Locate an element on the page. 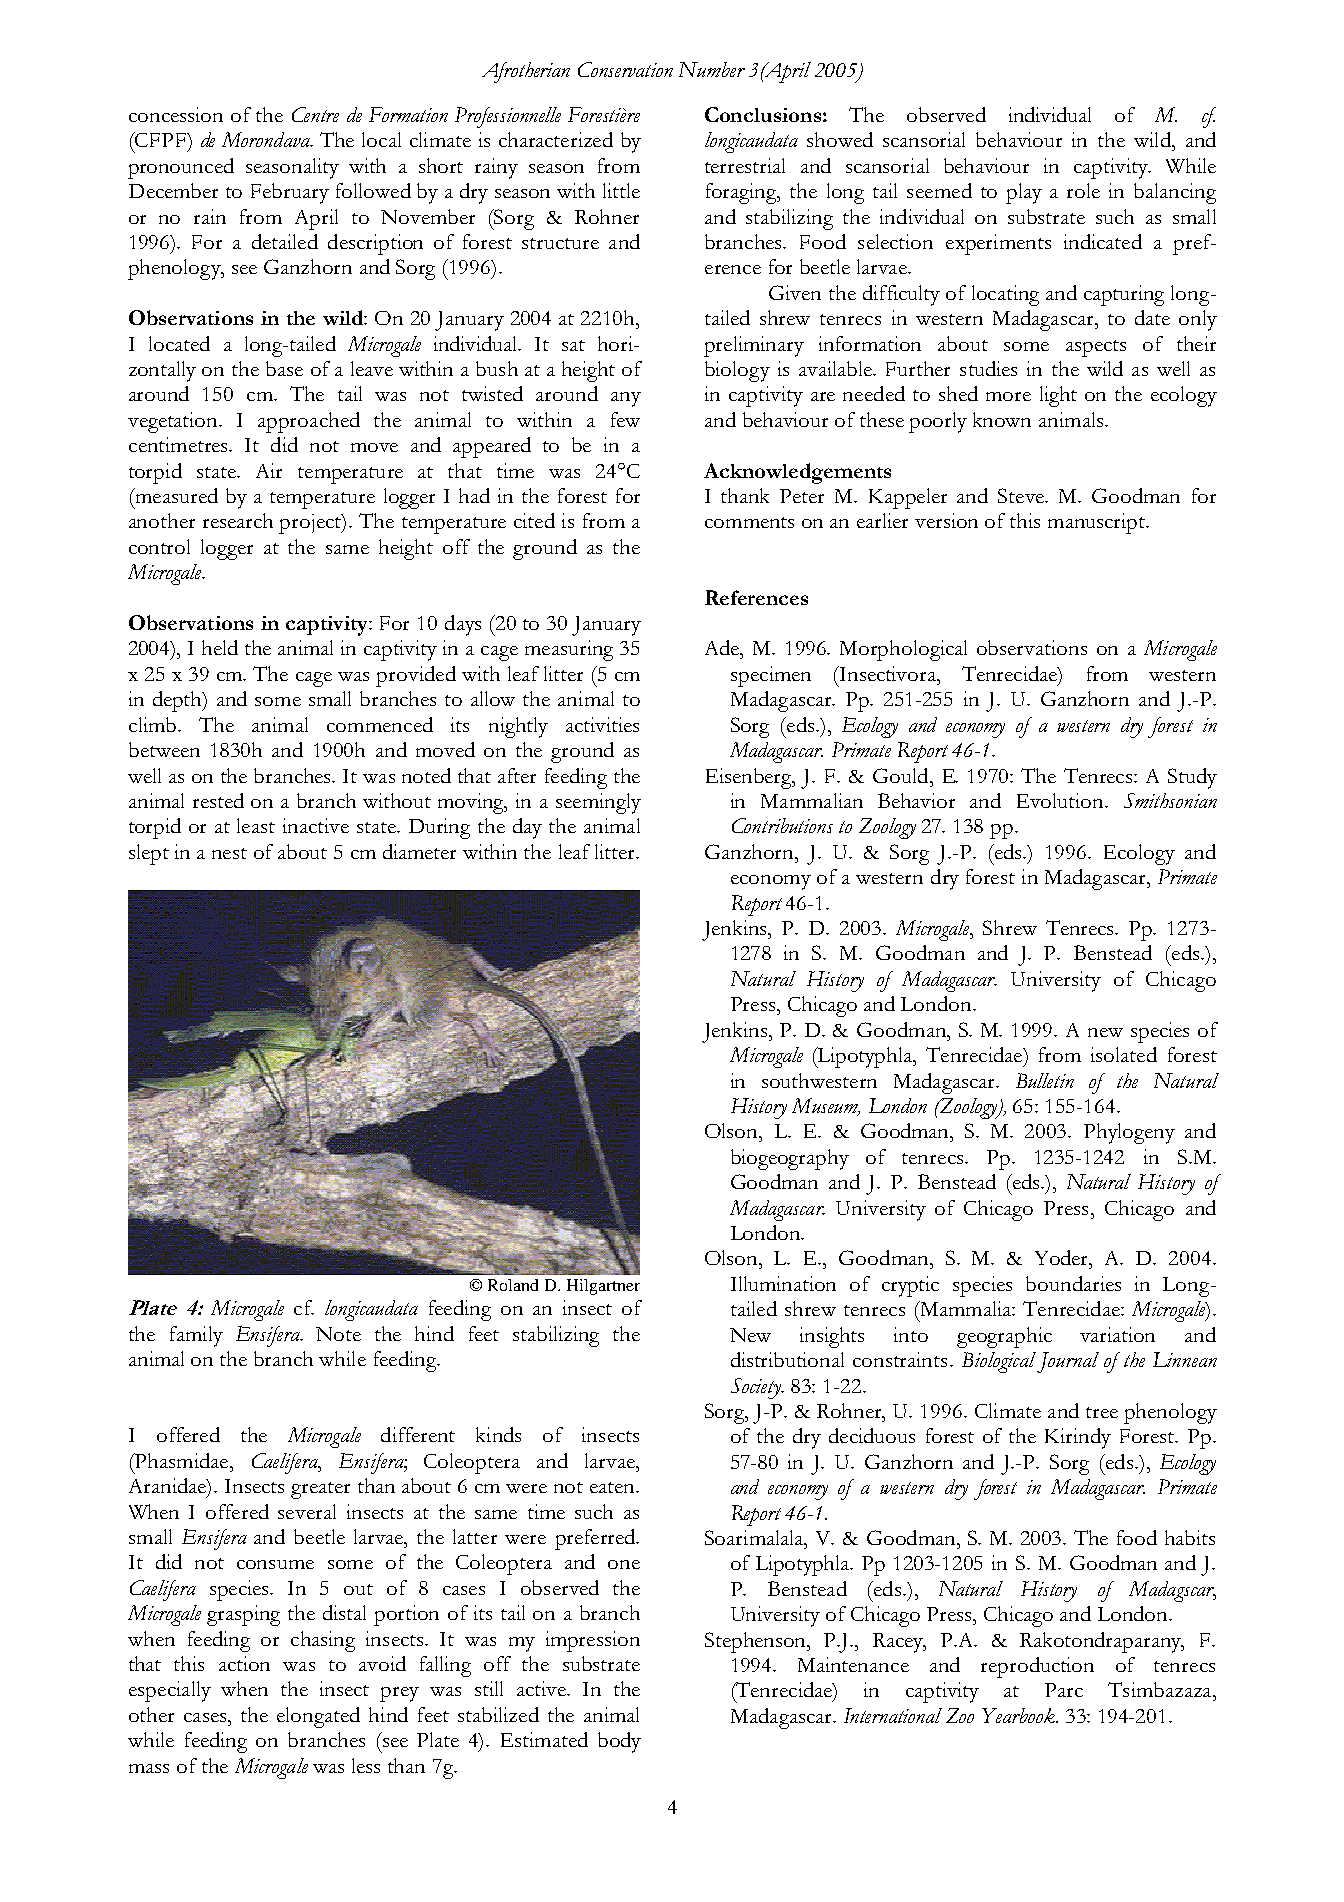 Image resolution: width=1344 pixels, height=1902 pixels. role is located at coordinates (1083, 190).
